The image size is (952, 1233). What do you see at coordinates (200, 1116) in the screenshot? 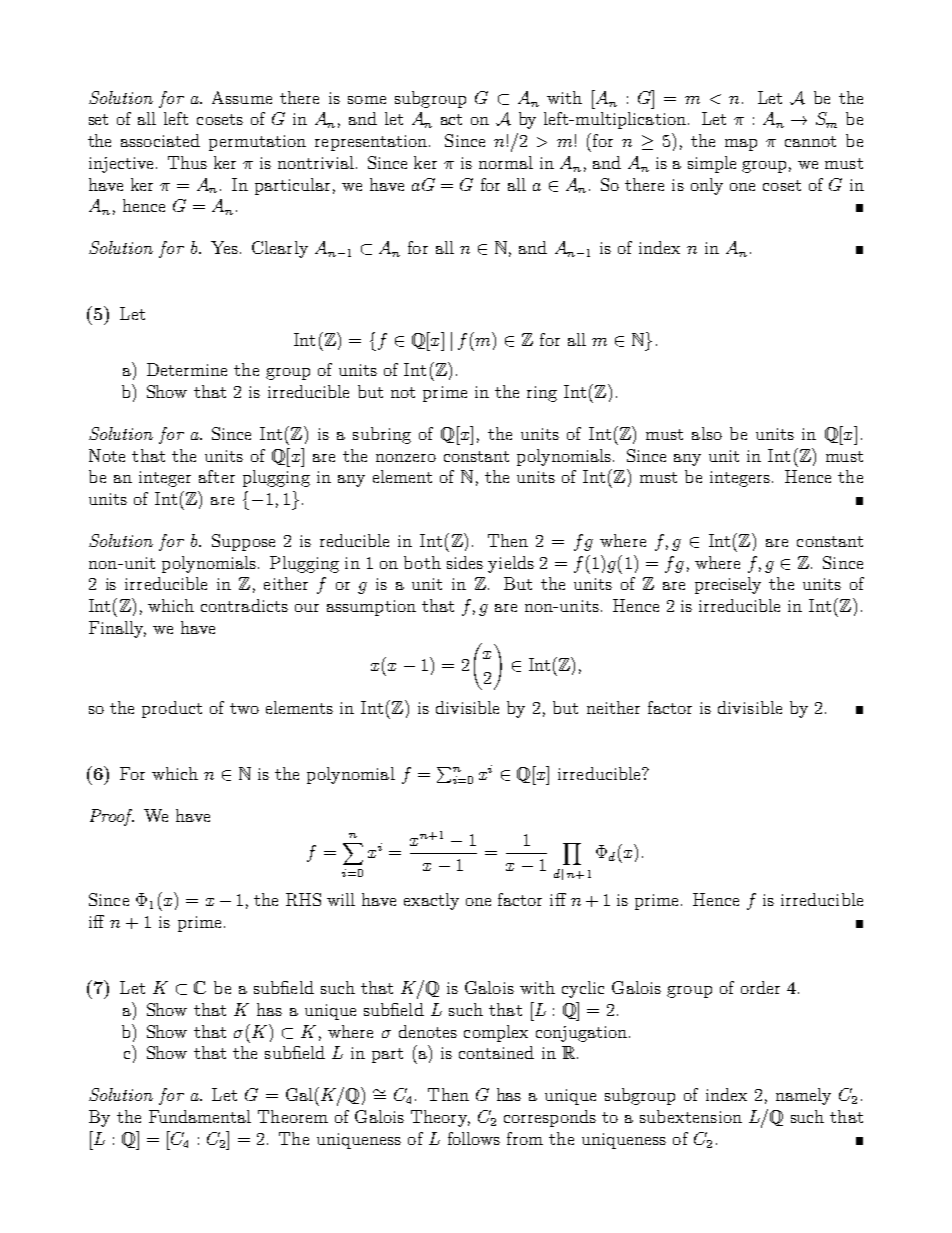
I see `Fundamental` at bounding box center [200, 1116].
